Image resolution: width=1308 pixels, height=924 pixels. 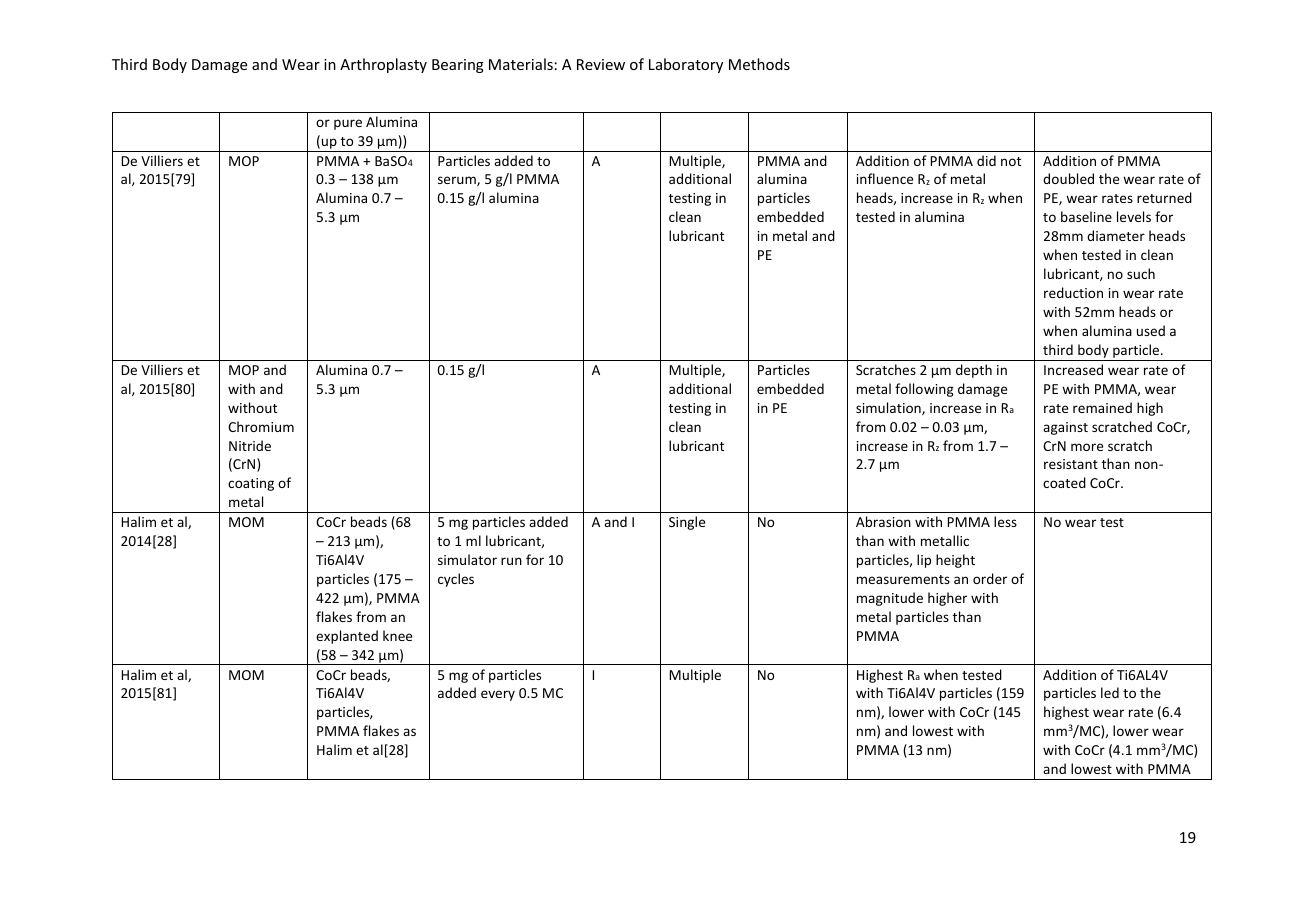 I want to click on reduction, so click(x=1073, y=292).
